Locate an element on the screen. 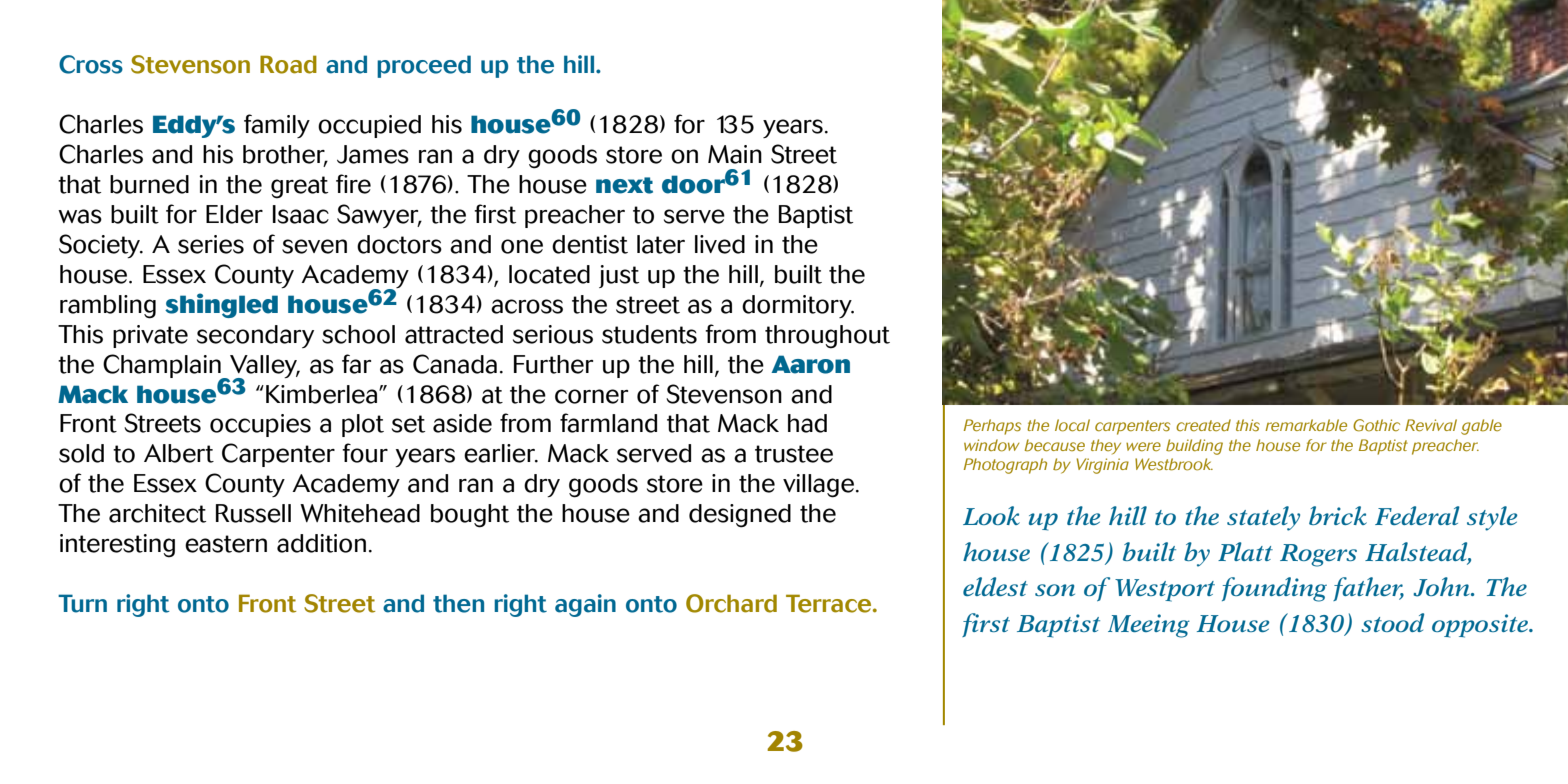  remarkable is located at coordinates (1306, 425).
